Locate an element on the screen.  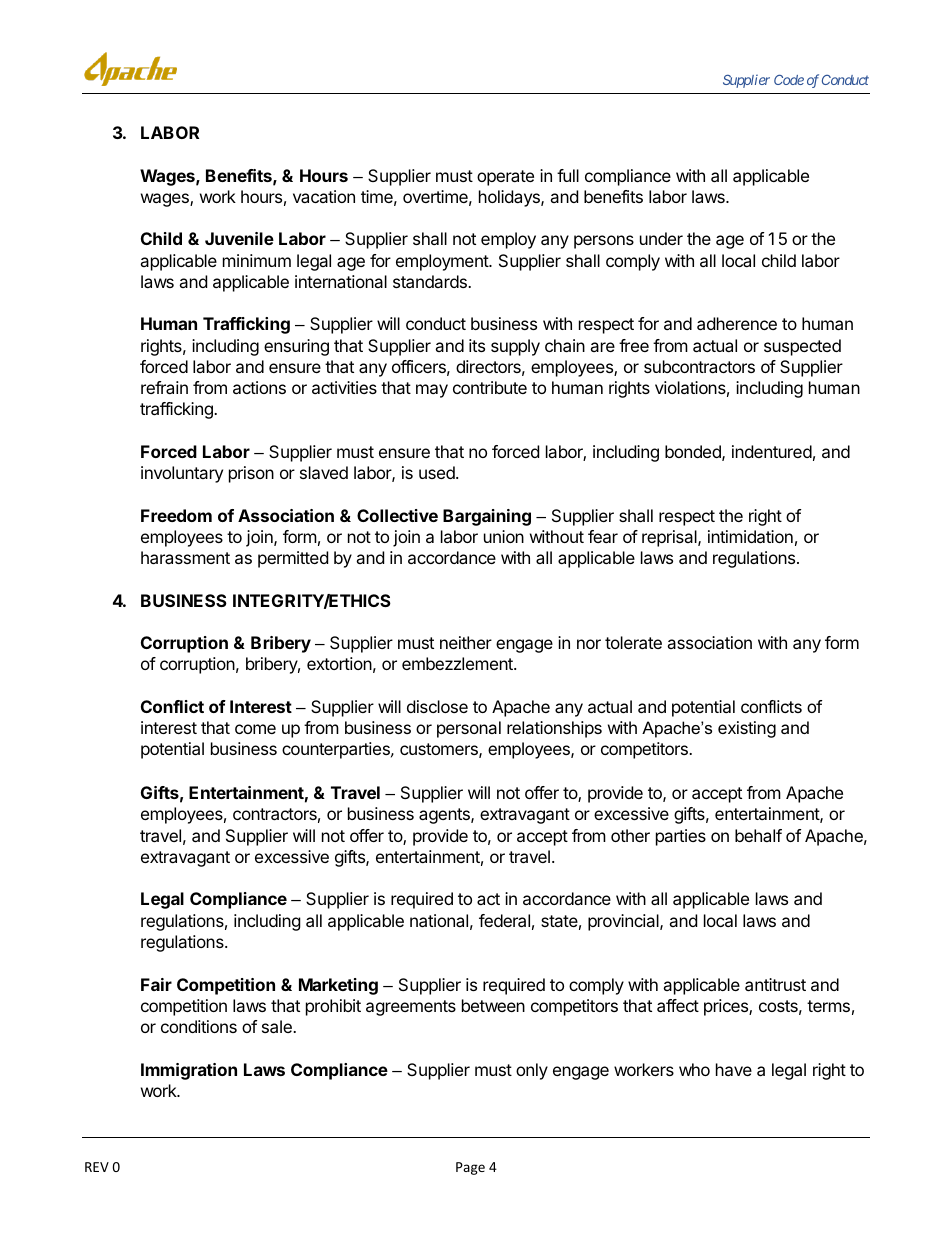
agents is located at coordinates (445, 816).
